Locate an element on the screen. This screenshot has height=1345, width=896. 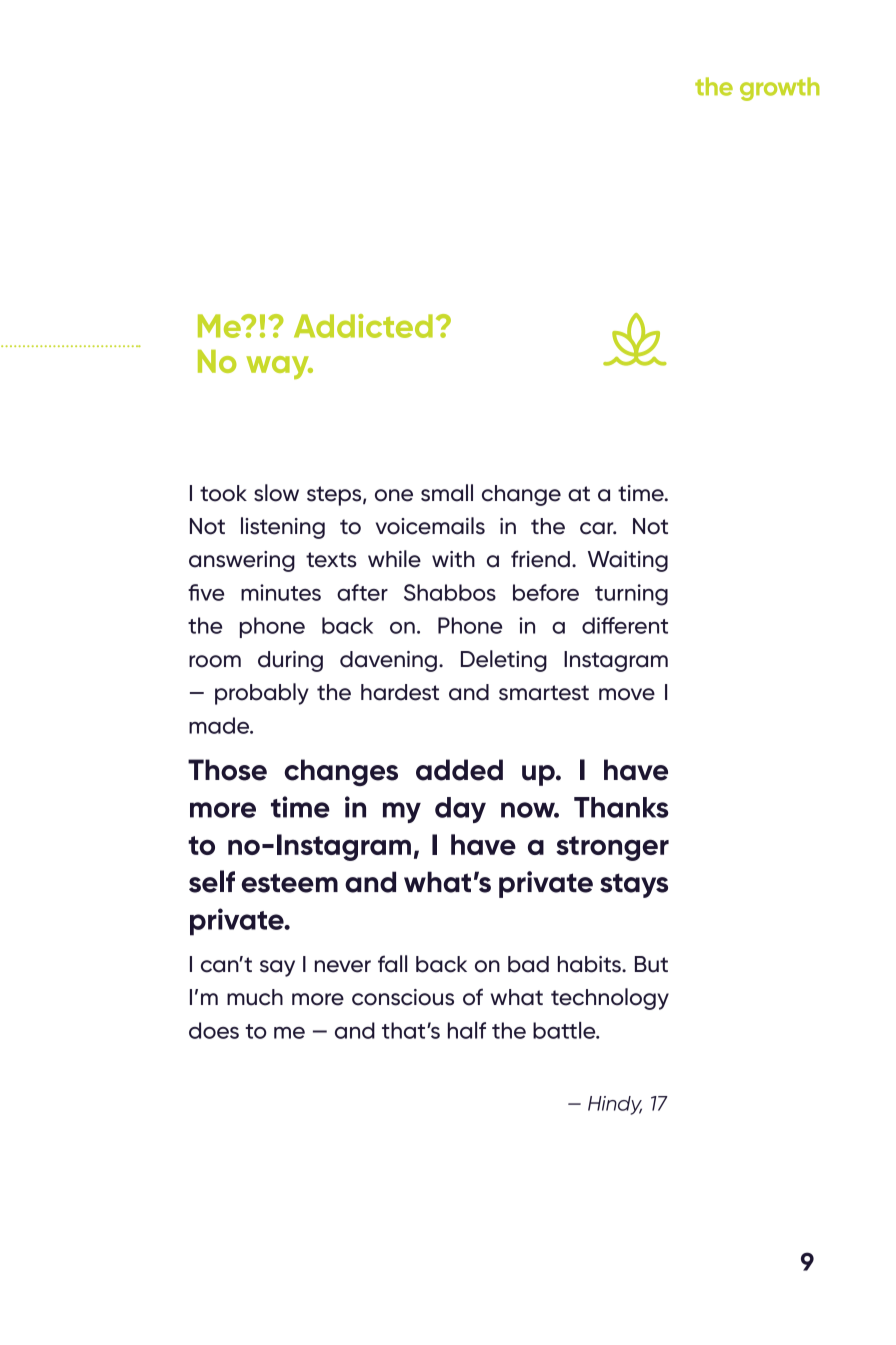
Waiting is located at coordinates (628, 561).
